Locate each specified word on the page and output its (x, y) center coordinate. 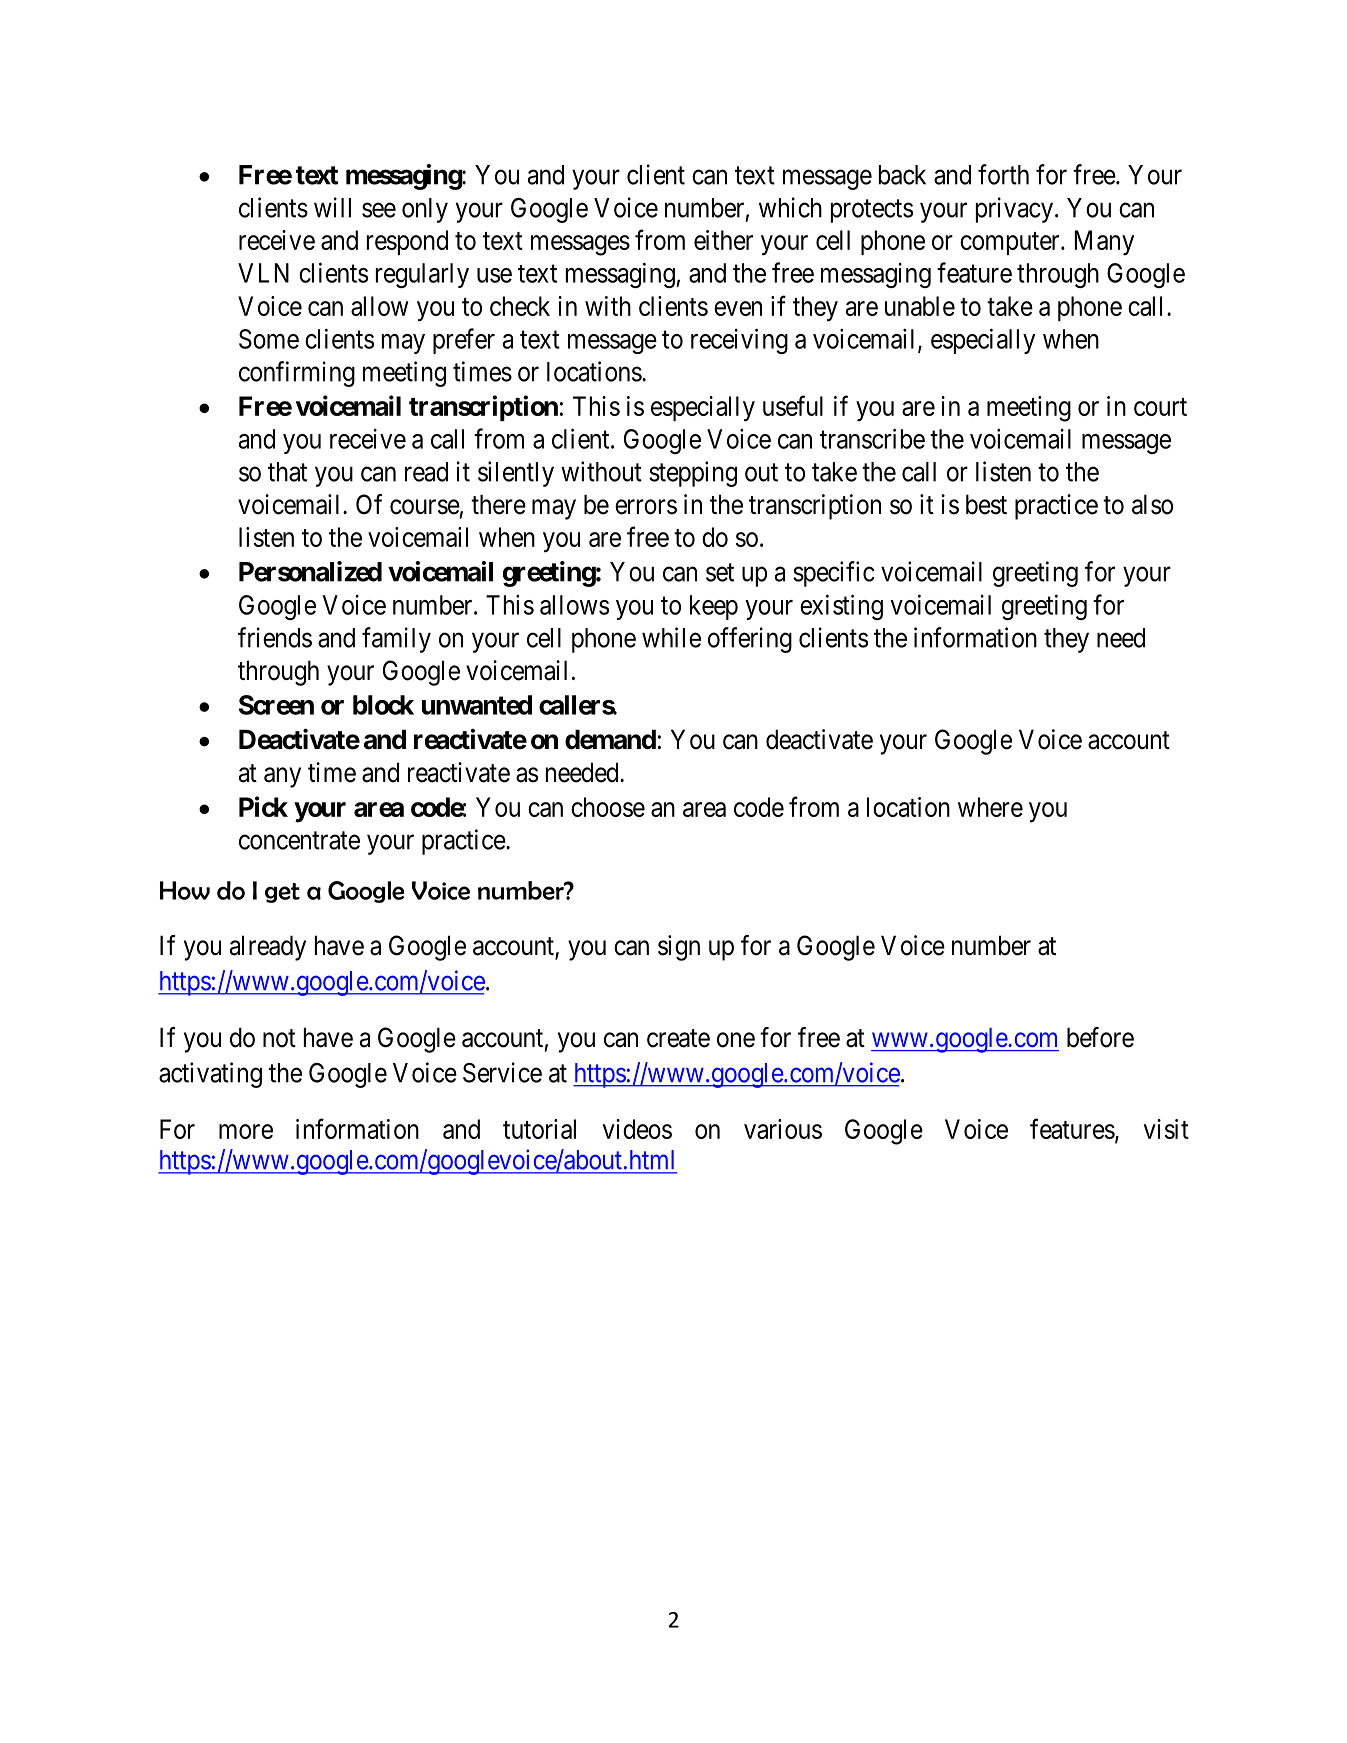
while (671, 637)
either (723, 240)
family (396, 640)
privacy (1014, 210)
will (332, 207)
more (246, 1131)
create (678, 1038)
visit (1166, 1129)
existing (841, 607)
